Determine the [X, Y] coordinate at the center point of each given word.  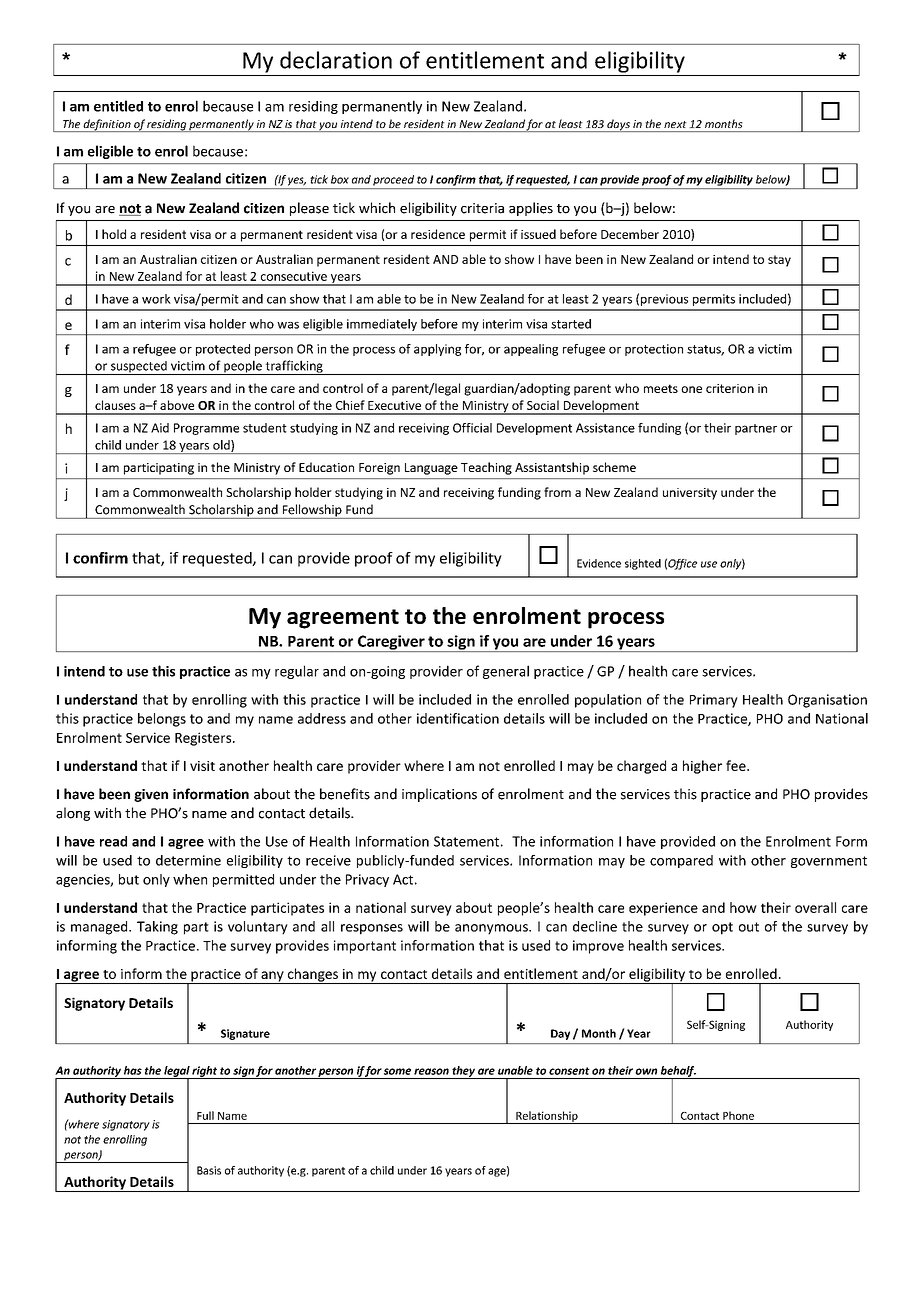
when [190, 879]
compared [681, 861]
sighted [643, 564]
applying [437, 350]
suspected [139, 368]
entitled [118, 106]
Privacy [367, 880]
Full [205, 1115]
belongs [162, 720]
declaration [336, 60]
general [506, 672]
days [618, 125]
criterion [730, 388]
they [463, 1072]
